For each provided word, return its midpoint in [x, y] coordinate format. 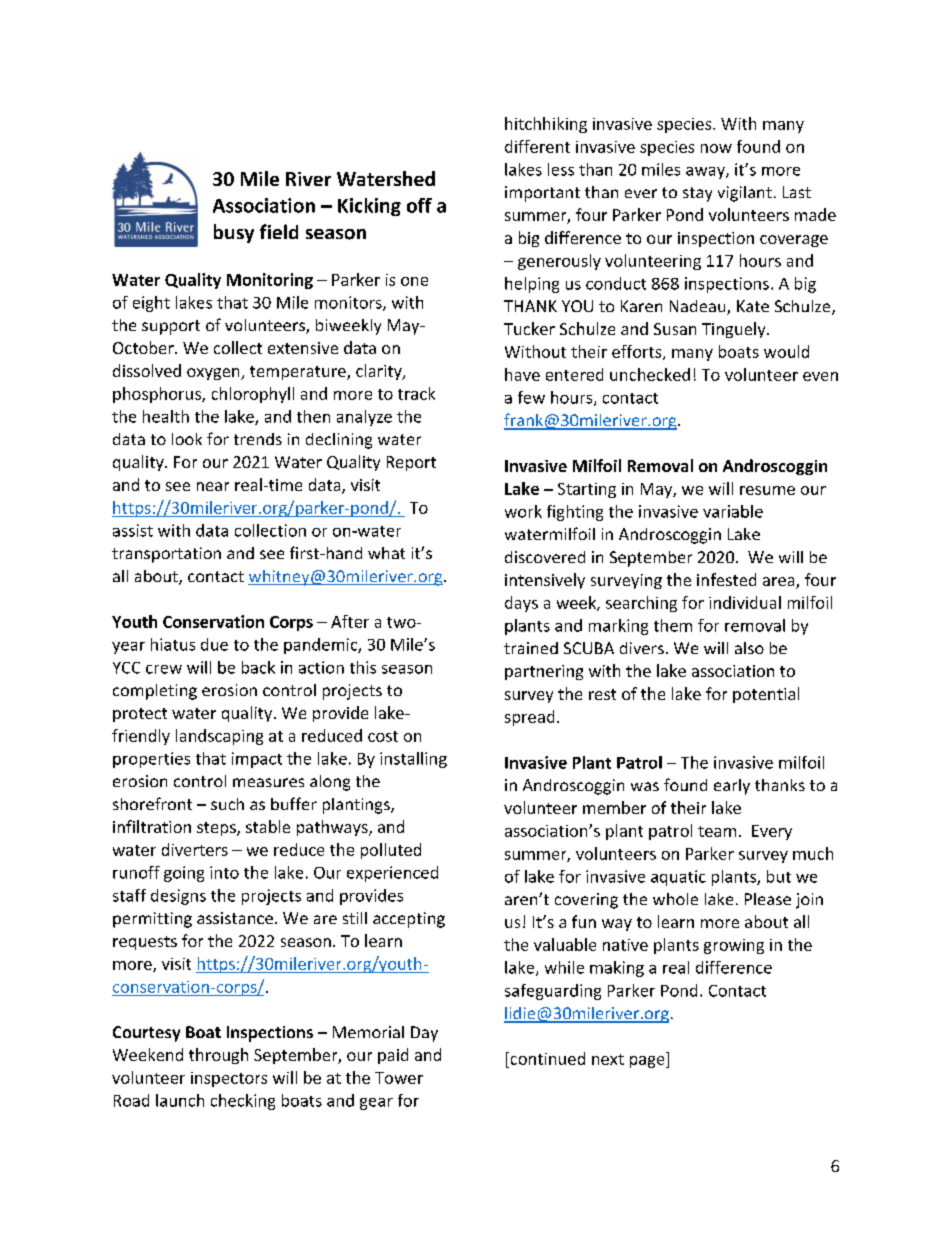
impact [257, 760]
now [716, 148]
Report [411, 463]
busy [234, 233]
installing [413, 760]
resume [767, 490]
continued [546, 1058]
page [648, 1062]
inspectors [229, 1079]
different [537, 146]
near [213, 486]
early [732, 787]
